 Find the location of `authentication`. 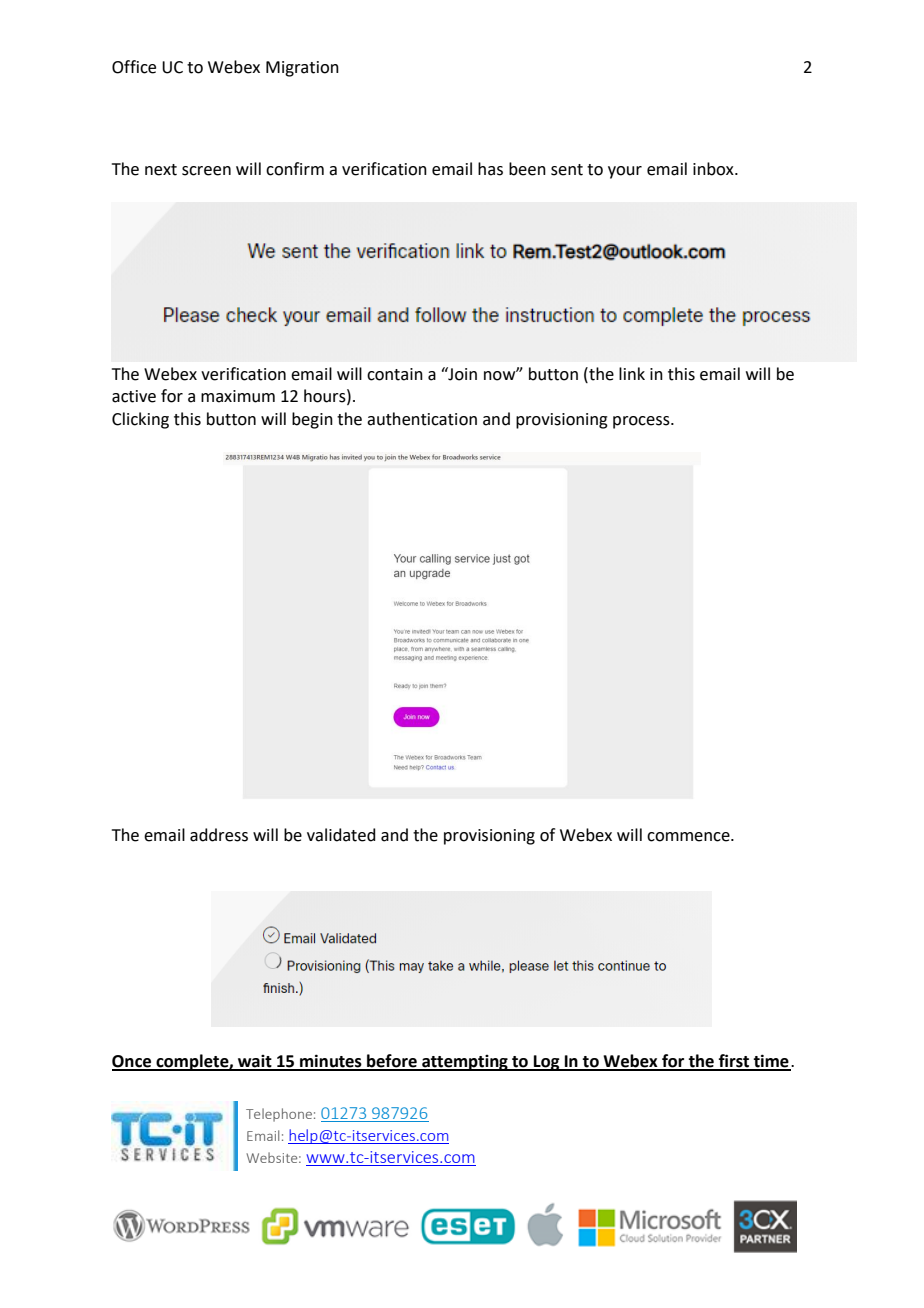

authentication is located at coordinates (422, 419).
